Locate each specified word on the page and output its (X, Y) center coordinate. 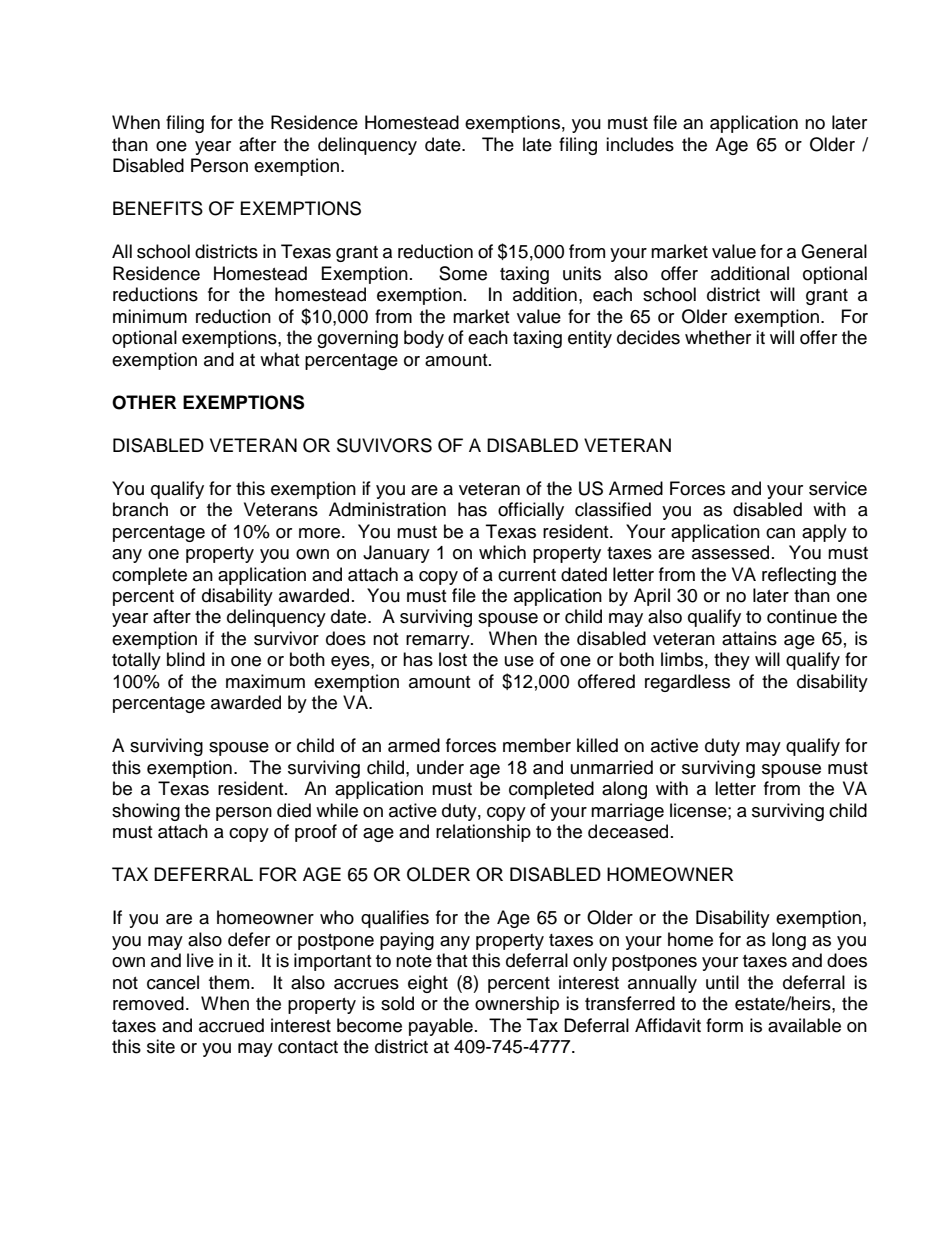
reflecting (799, 576)
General (834, 251)
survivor (286, 638)
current (527, 575)
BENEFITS (158, 208)
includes (640, 144)
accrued (231, 1025)
